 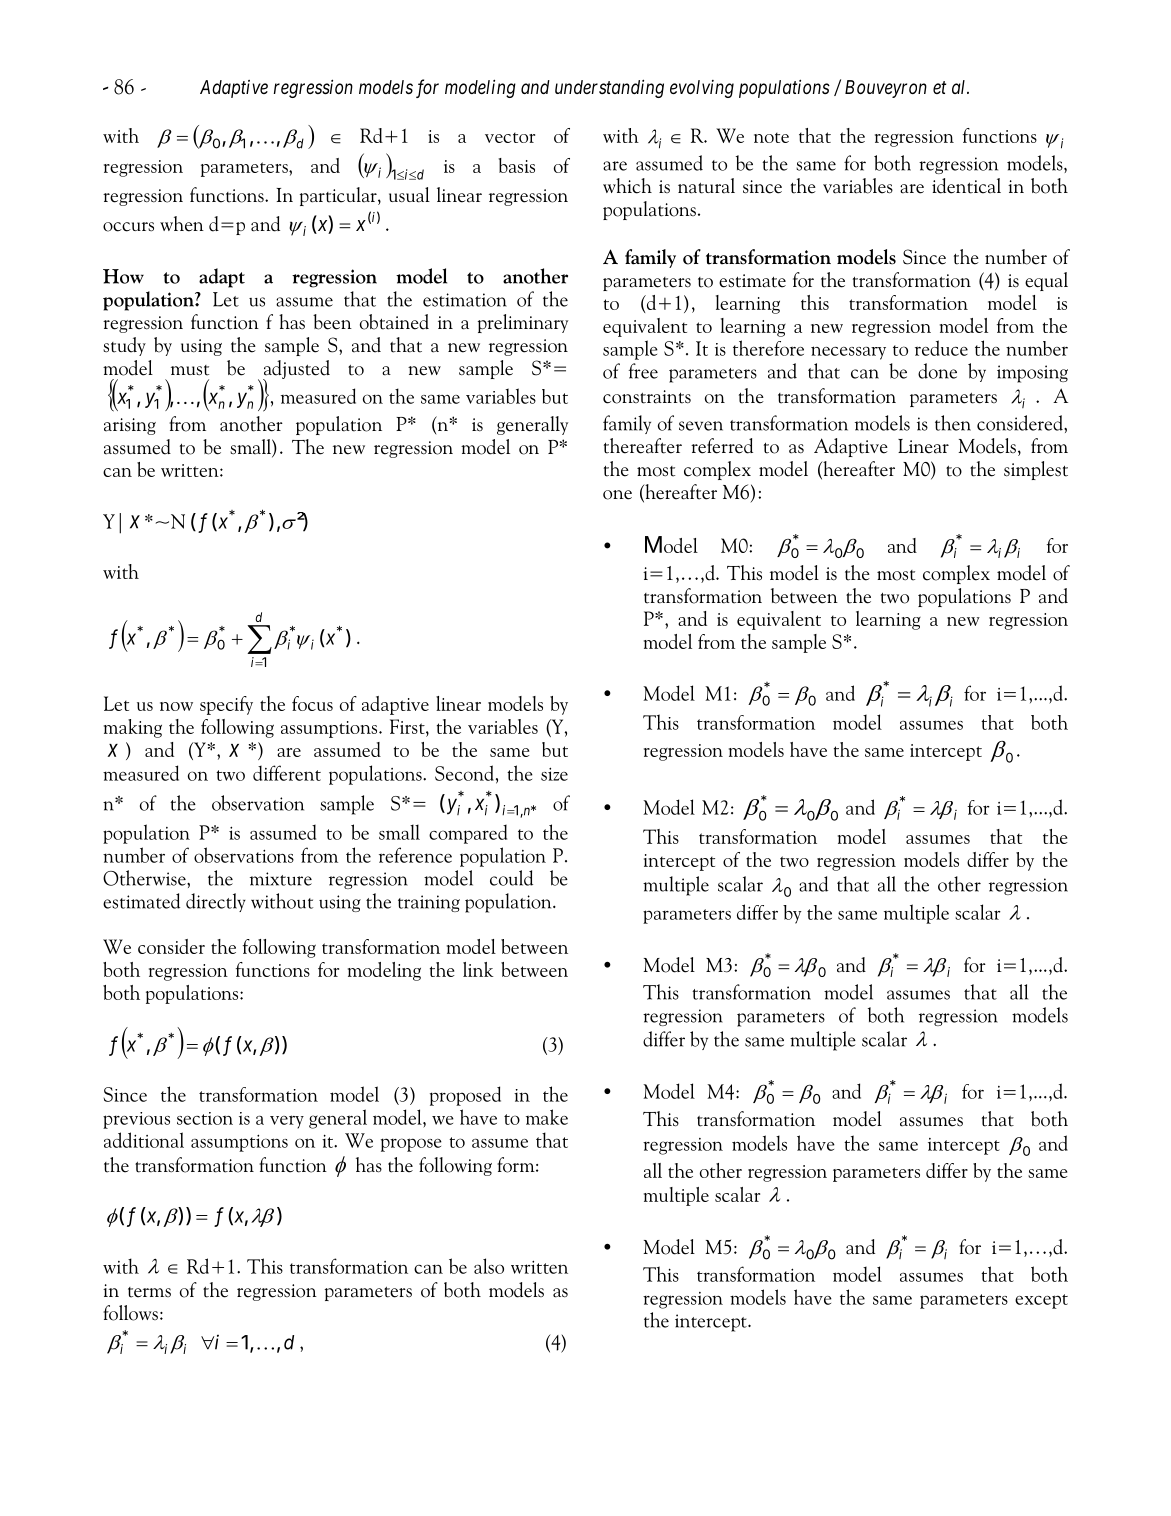 What do you see at coordinates (609, 88) in the document?
I see `understanding` at bounding box center [609, 88].
